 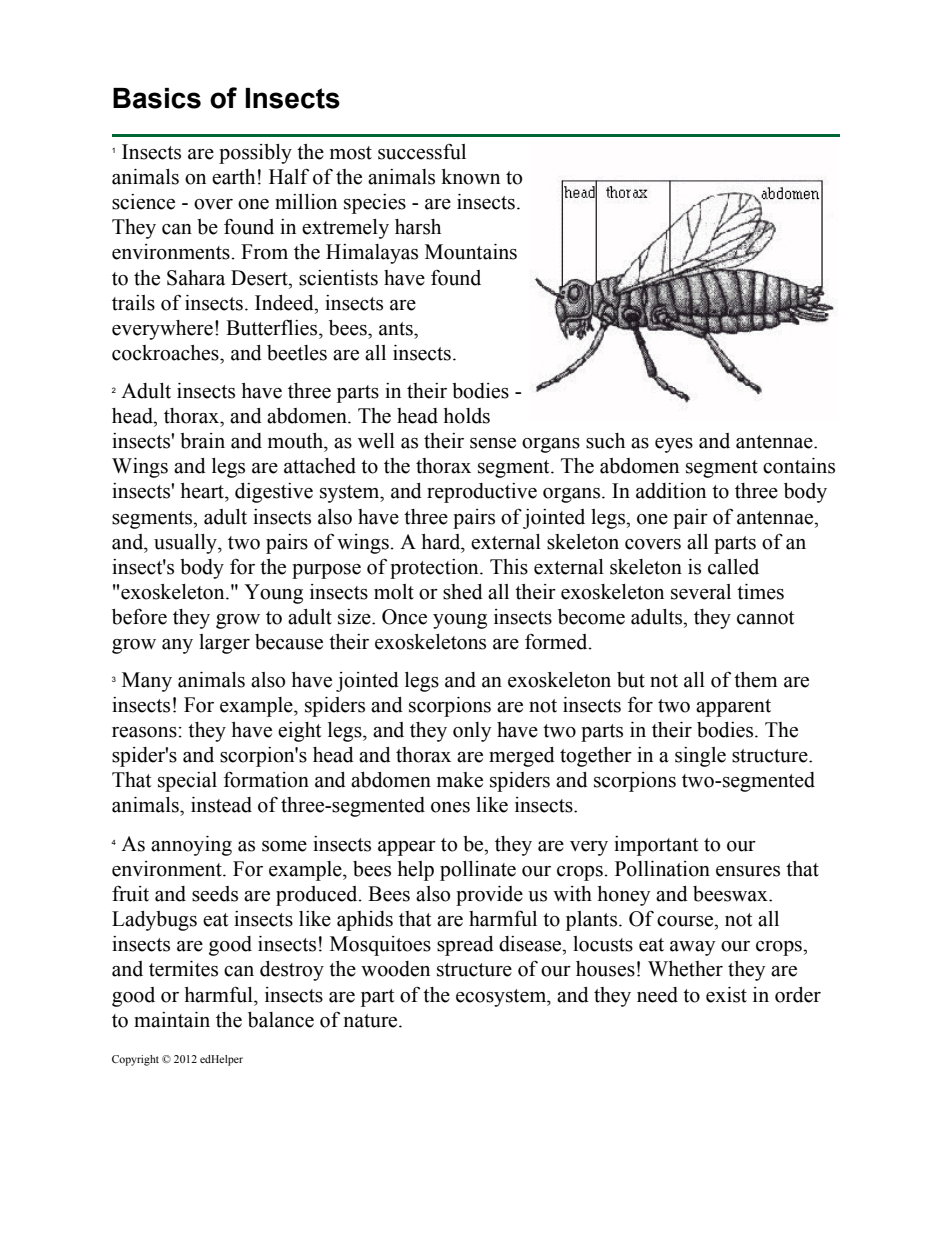 I want to click on successful, so click(x=422, y=151).
